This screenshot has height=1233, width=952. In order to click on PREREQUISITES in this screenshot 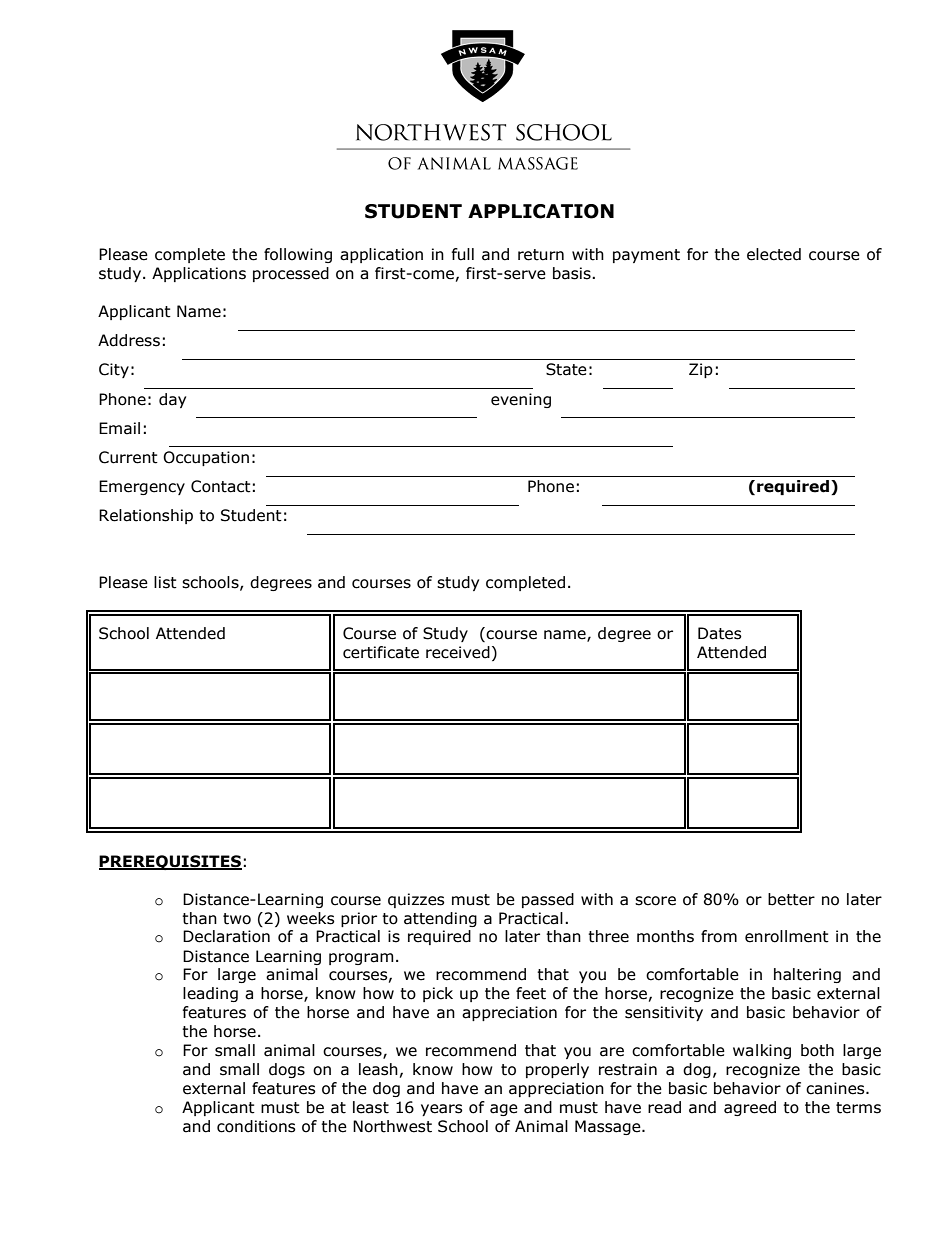, I will do `click(170, 862)`.
